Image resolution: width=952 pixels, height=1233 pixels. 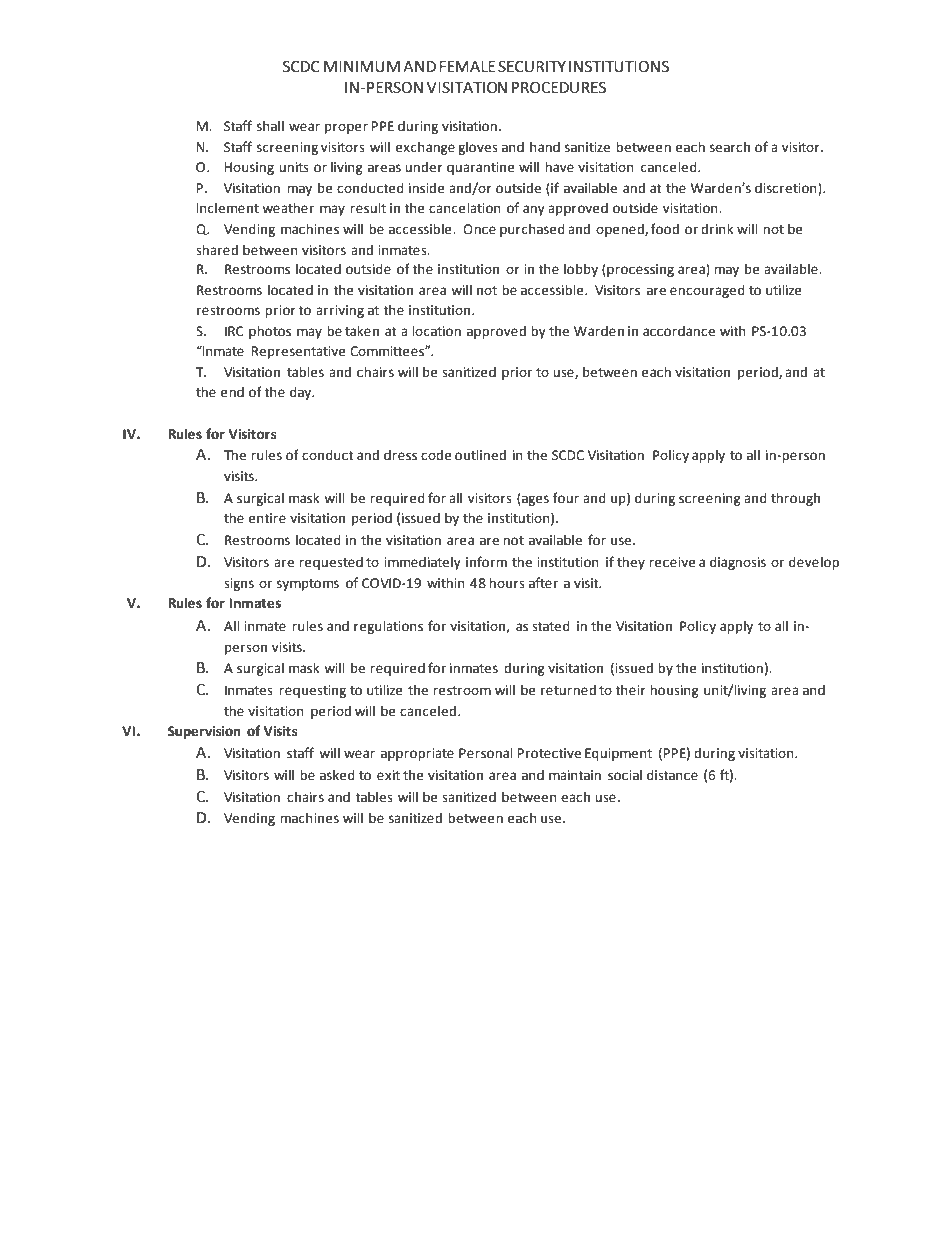 I want to click on location, so click(x=436, y=331).
